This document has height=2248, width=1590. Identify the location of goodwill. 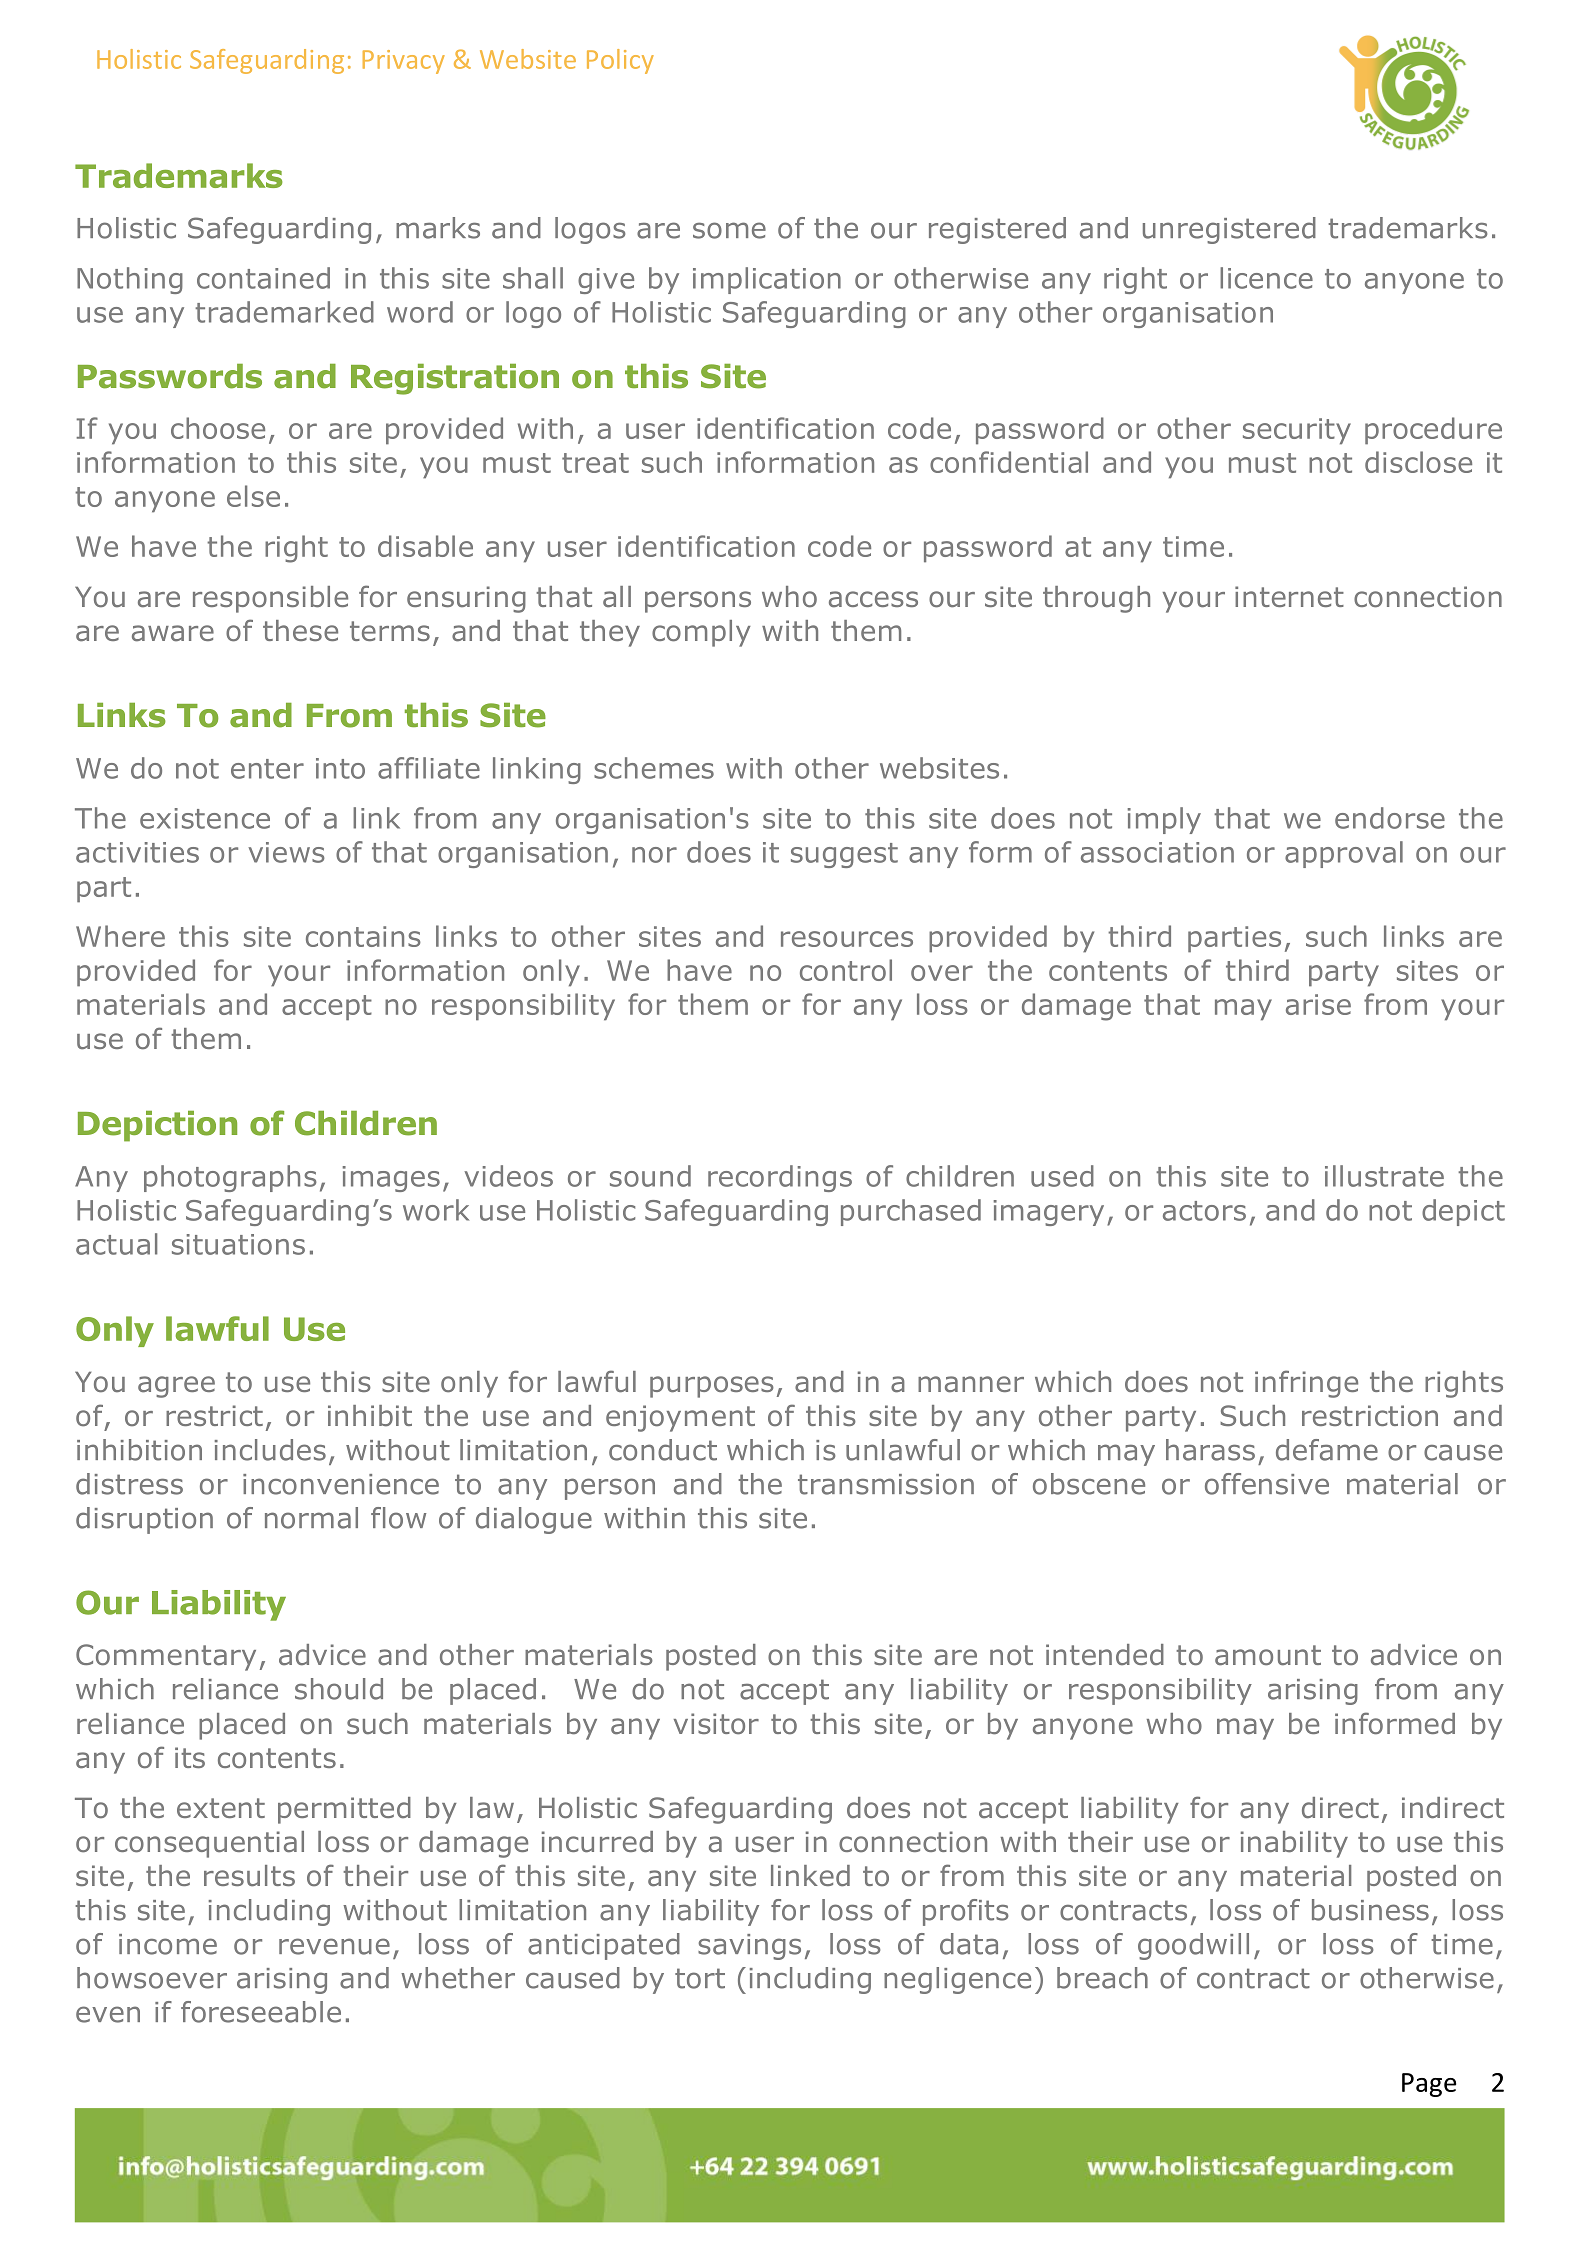
(1193, 1946).
